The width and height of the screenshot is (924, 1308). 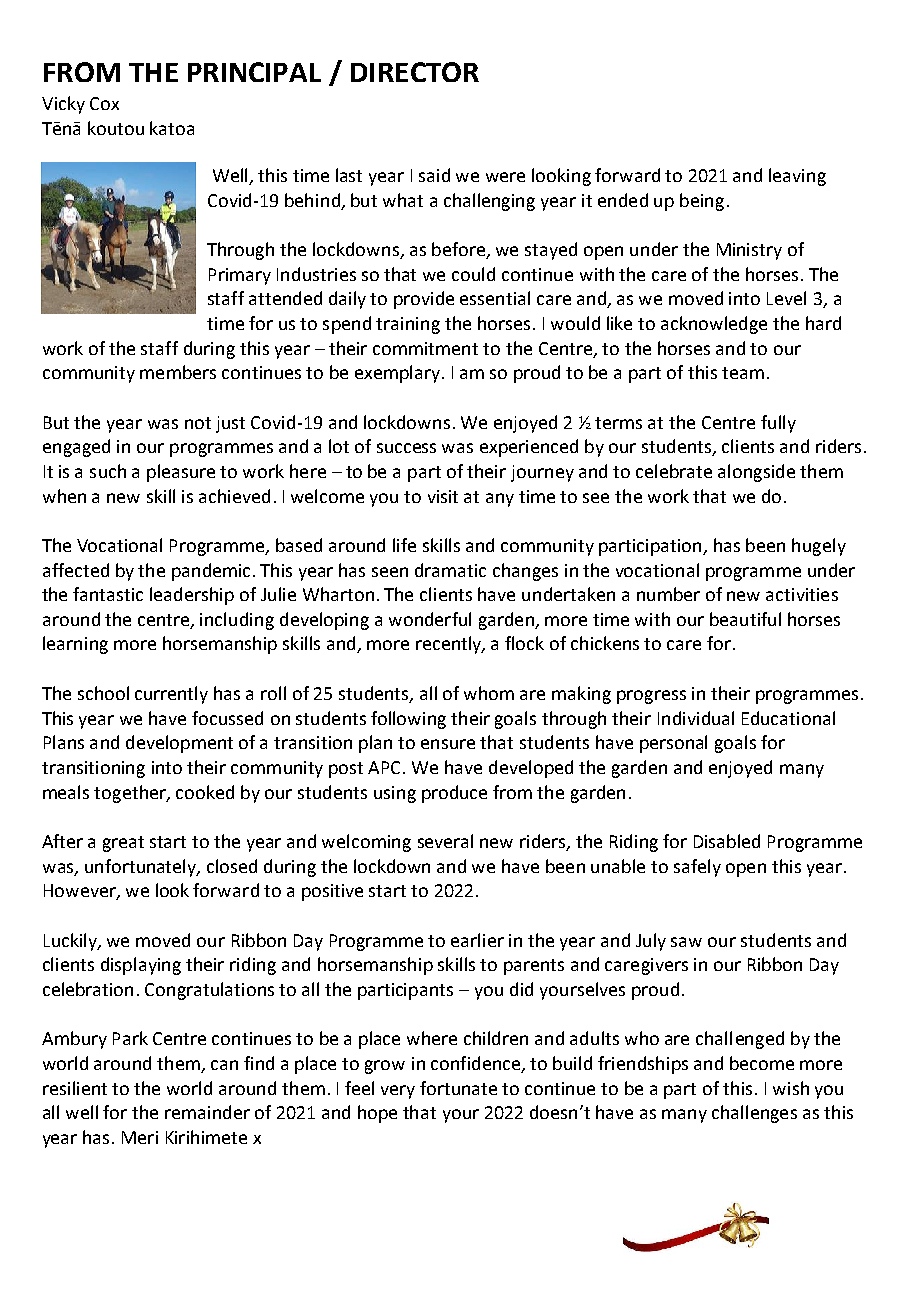 What do you see at coordinates (754, 1114) in the screenshot?
I see `challenges` at bounding box center [754, 1114].
